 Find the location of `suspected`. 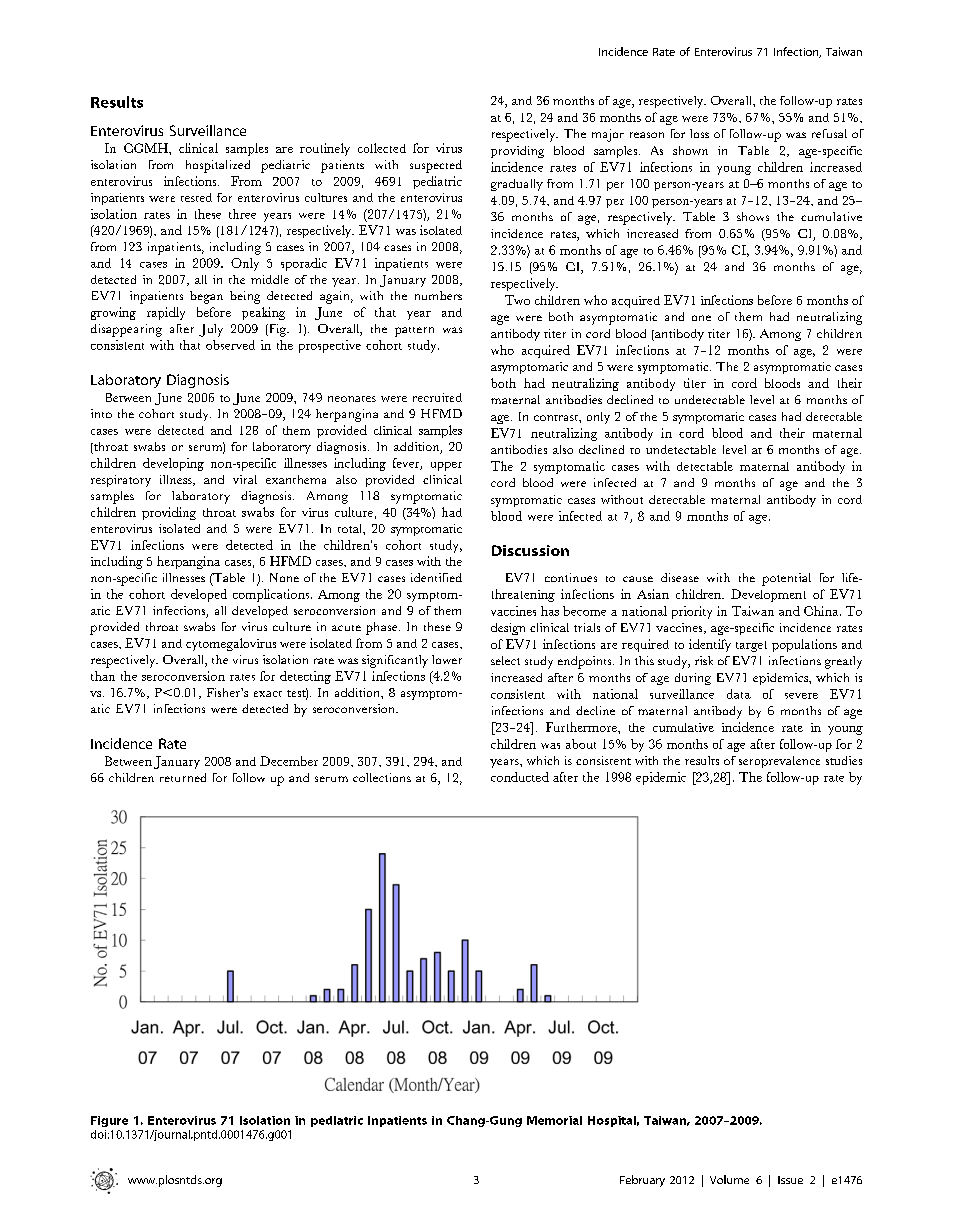

suspected is located at coordinates (436, 166).
